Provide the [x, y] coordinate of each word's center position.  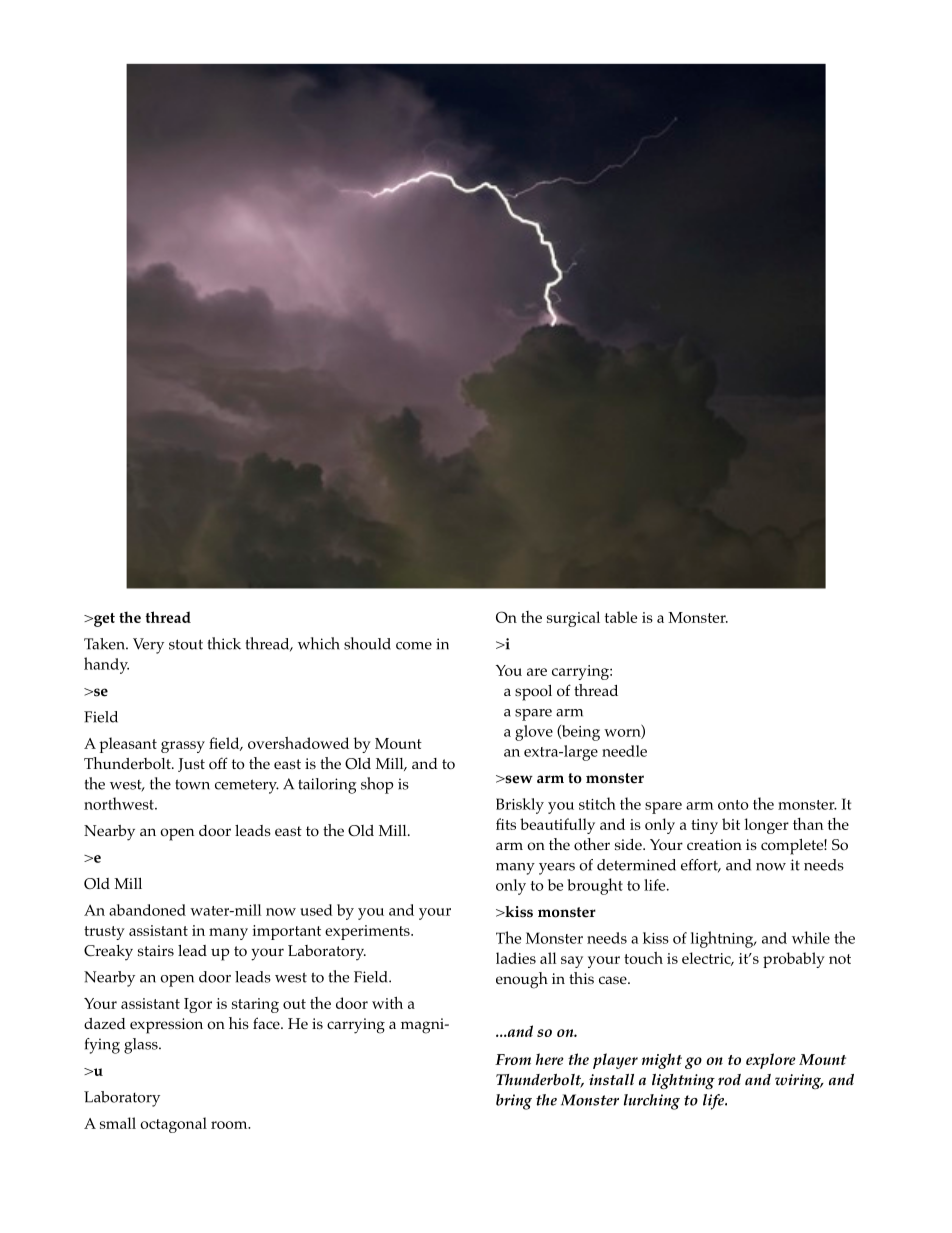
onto [733, 805]
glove [534, 733]
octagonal [173, 1125]
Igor [198, 1005]
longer [767, 826]
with [387, 1002]
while [811, 937]
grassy [183, 747]
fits [506, 824]
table [621, 617]
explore [771, 1061]
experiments [368, 932]
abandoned [147, 910]
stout [186, 644]
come [414, 646]
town [192, 784]
